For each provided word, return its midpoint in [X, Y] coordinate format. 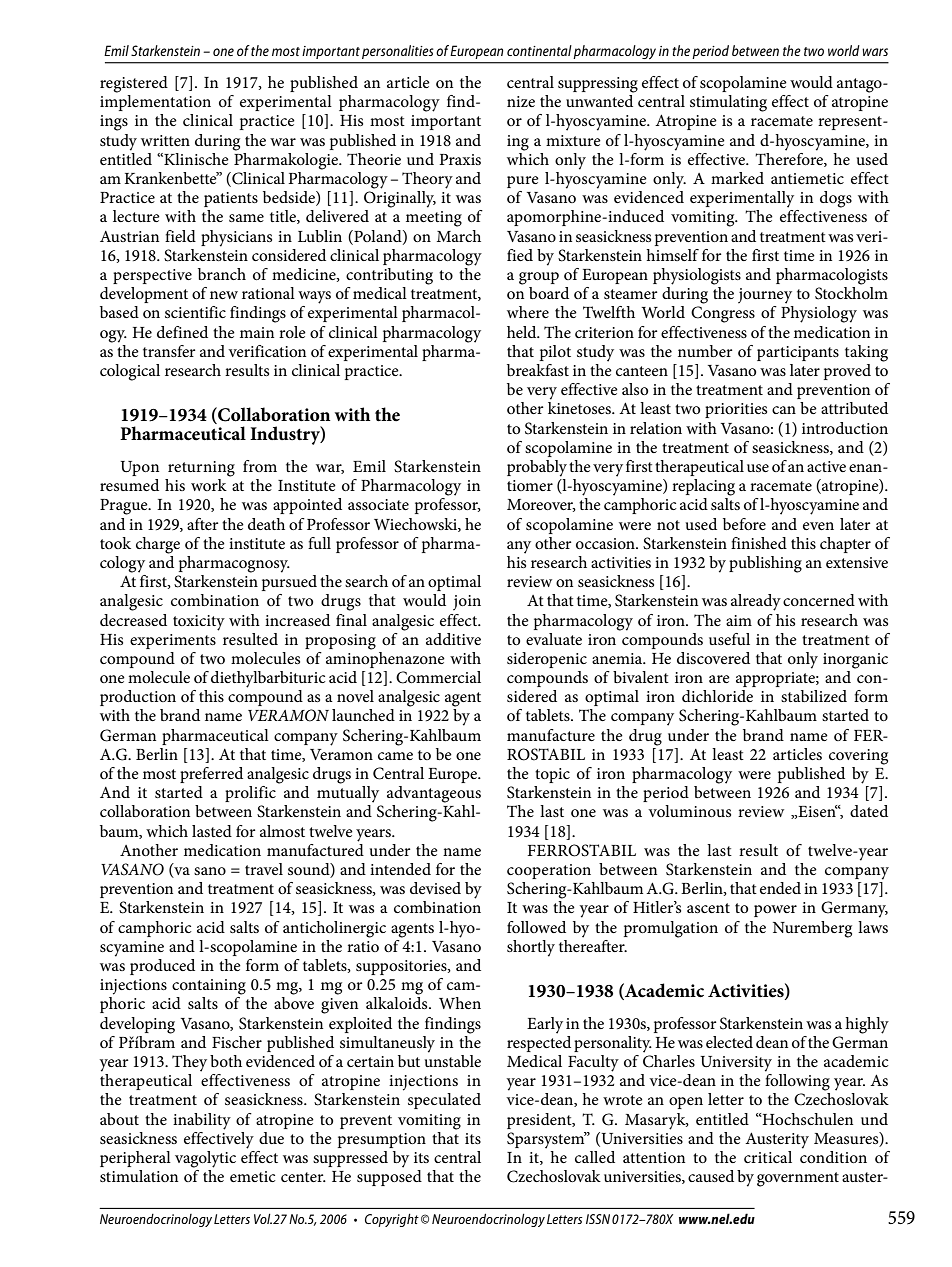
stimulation [139, 1176]
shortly [531, 948]
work [209, 485]
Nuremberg [812, 929]
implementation [155, 103]
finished [759, 543]
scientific [195, 312]
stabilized [814, 696]
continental [539, 50]
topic [552, 775]
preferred [211, 775]
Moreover [541, 505]
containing [209, 987]
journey [765, 296]
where [528, 312]
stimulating [728, 103]
